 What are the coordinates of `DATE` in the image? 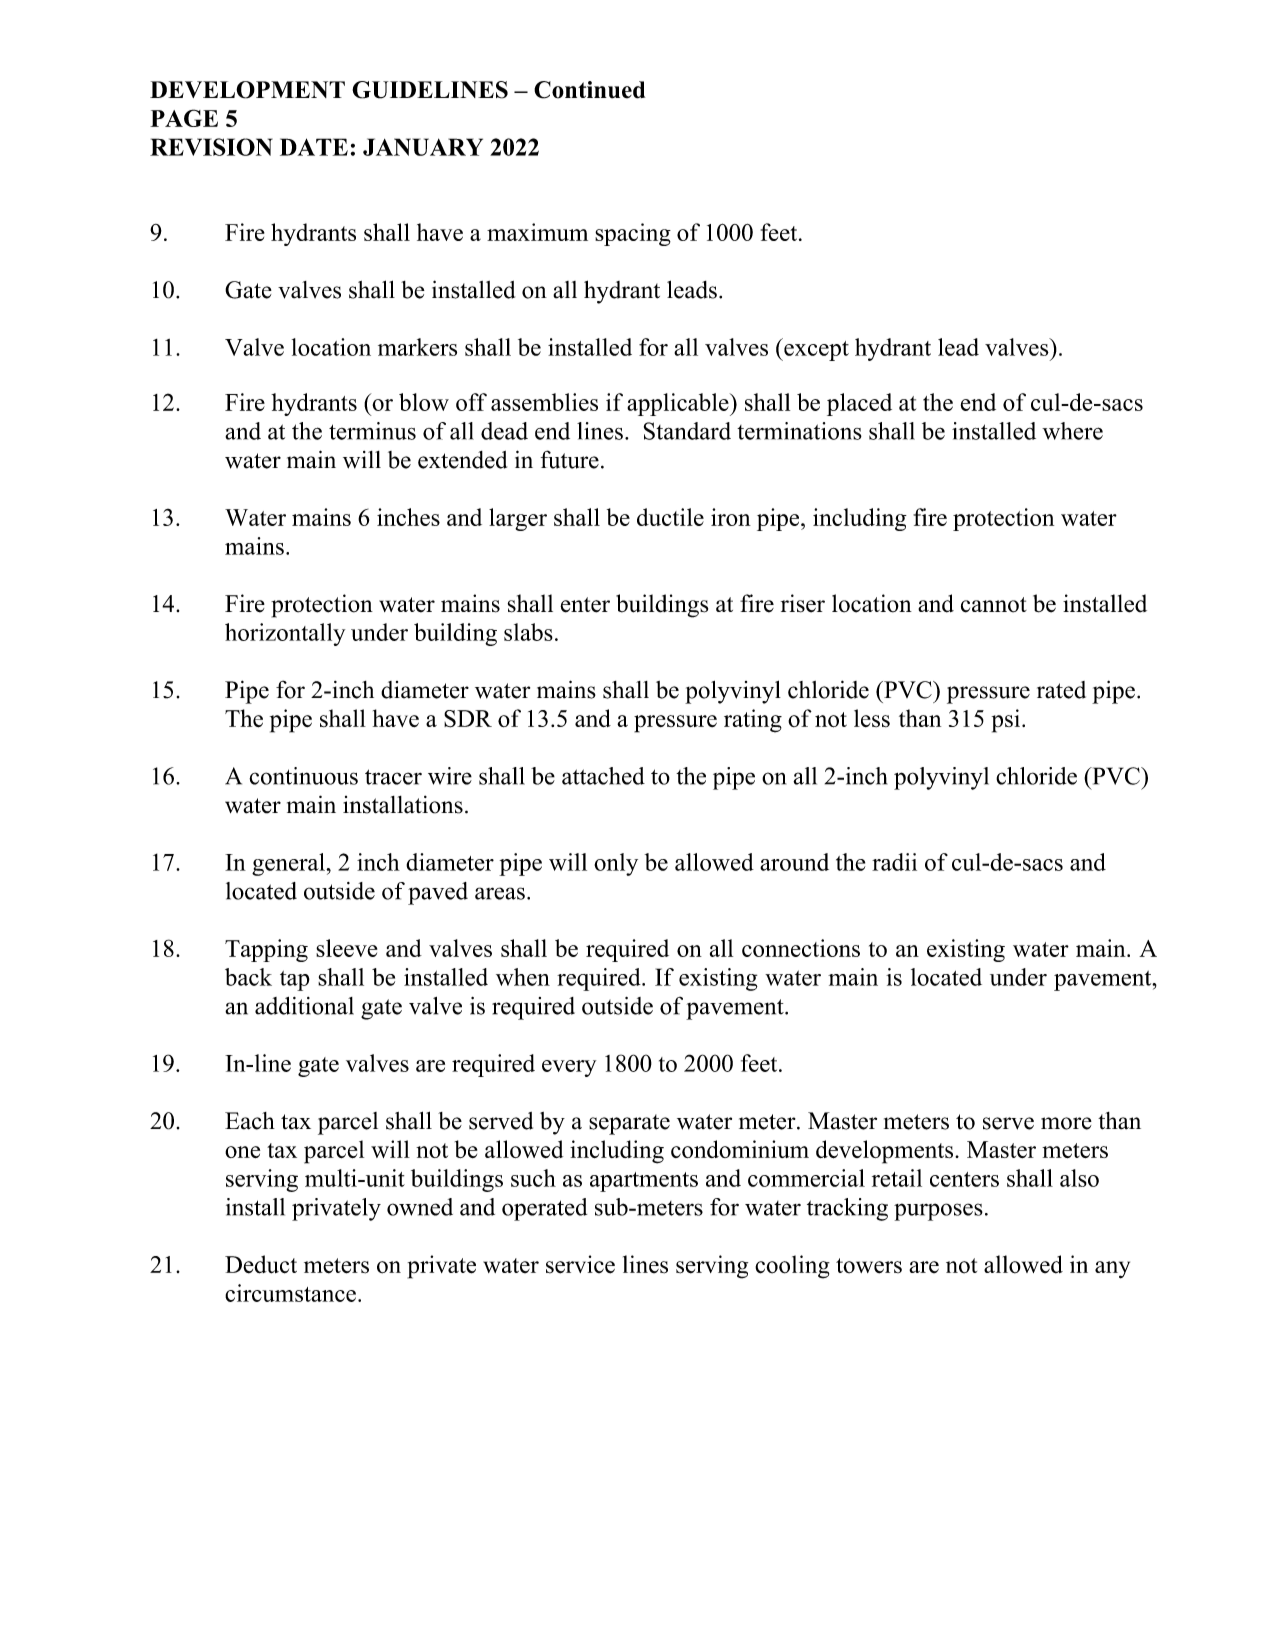 It's located at (314, 147).
